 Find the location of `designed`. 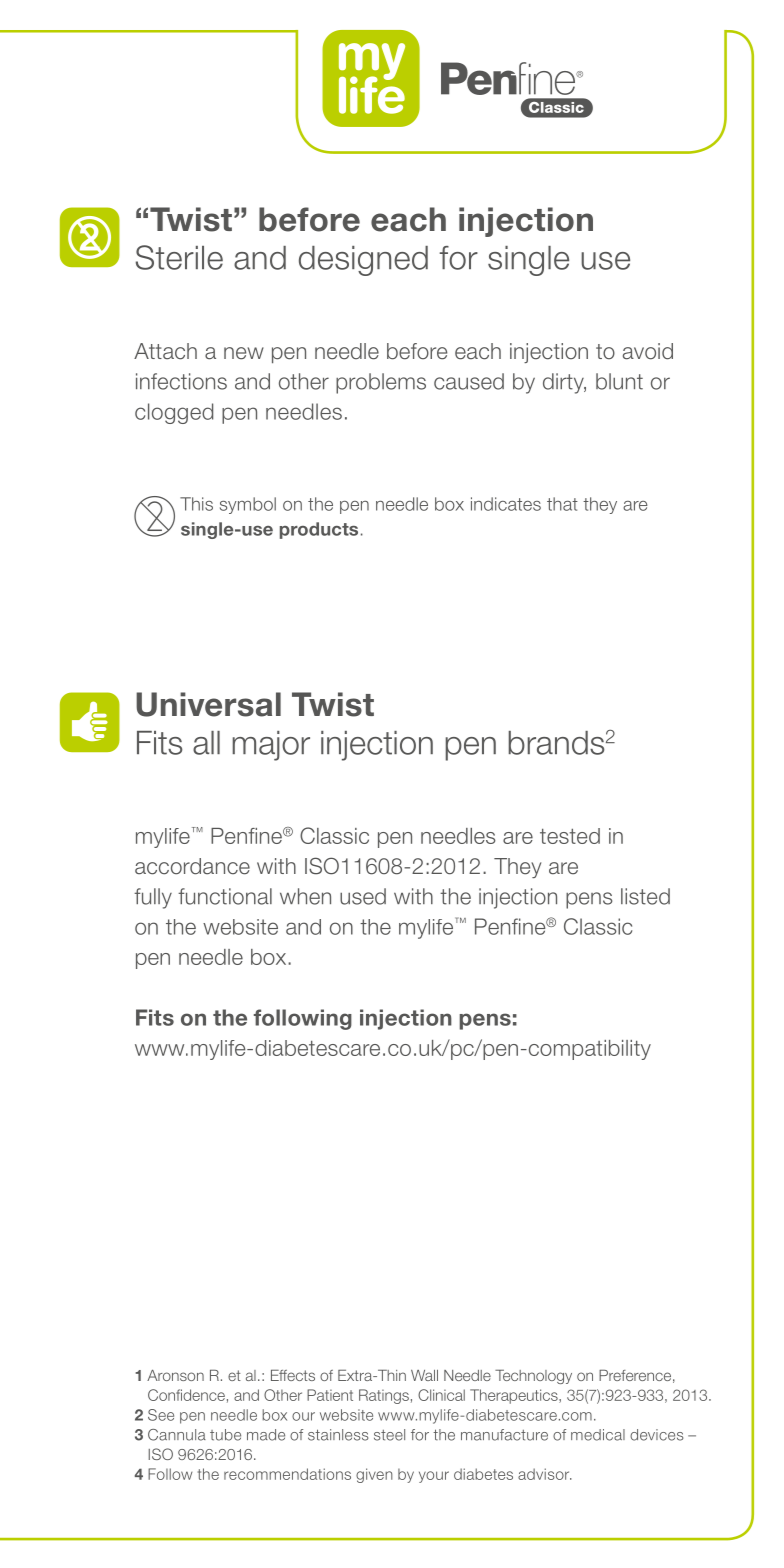

designed is located at coordinates (363, 261).
